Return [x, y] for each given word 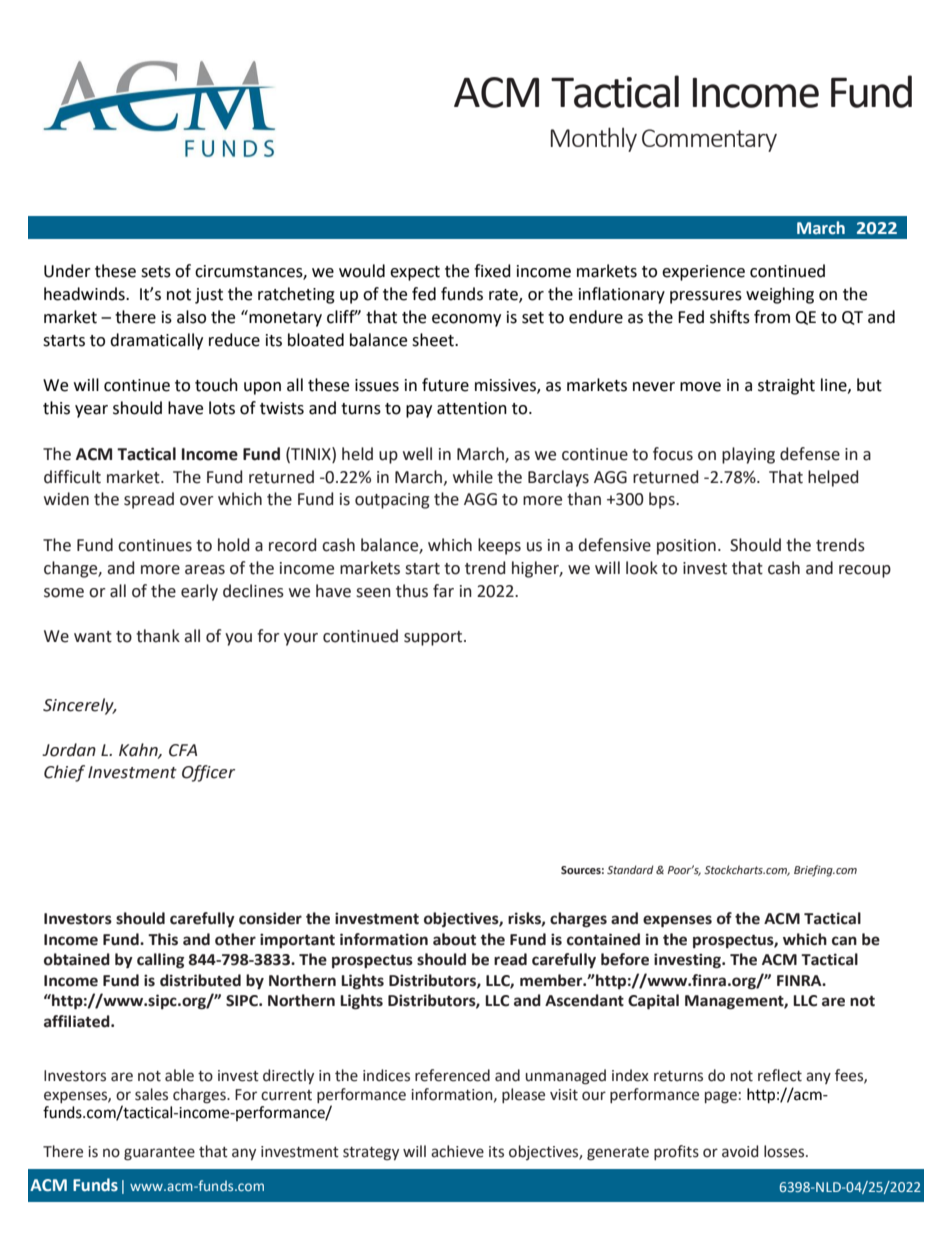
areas [205, 570]
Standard [630, 869]
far [443, 591]
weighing [780, 295]
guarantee [159, 1154]
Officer [208, 773]
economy [466, 320]
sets [156, 272]
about [454, 939]
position [686, 547]
